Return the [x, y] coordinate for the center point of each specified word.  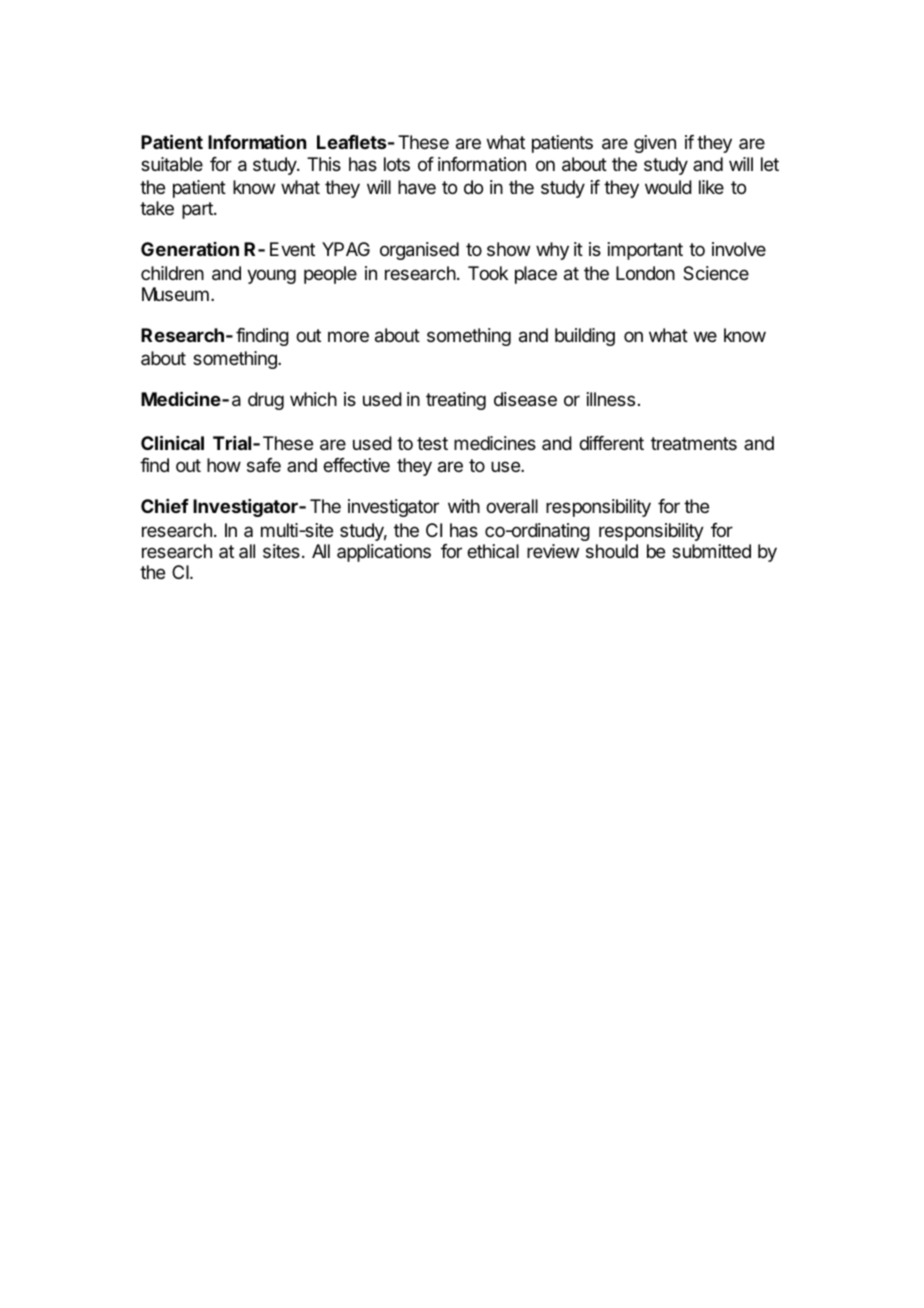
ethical [493, 551]
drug [266, 401]
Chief [165, 506]
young [271, 276]
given [655, 144]
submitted [711, 551]
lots [397, 164]
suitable [172, 164]
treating [456, 401]
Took [488, 273]
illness [611, 399]
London [645, 273]
